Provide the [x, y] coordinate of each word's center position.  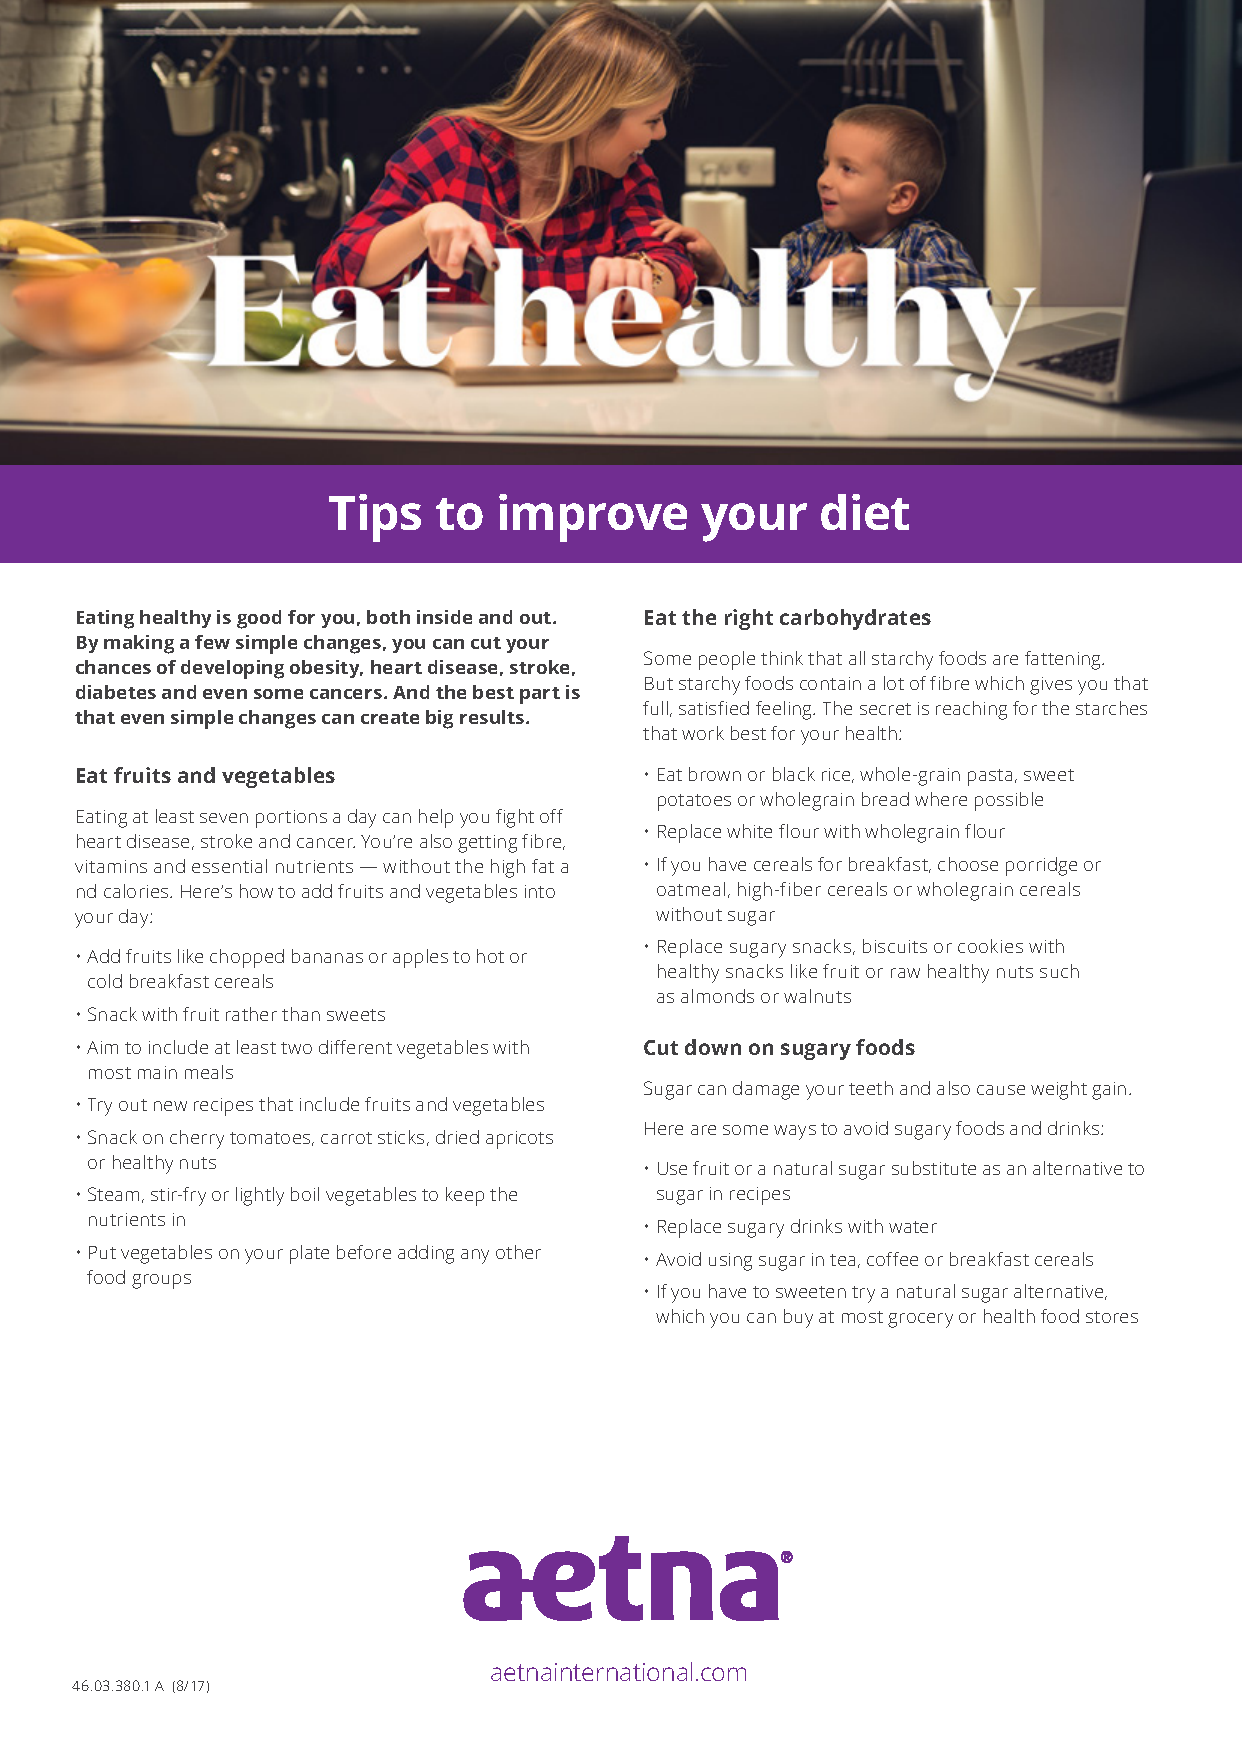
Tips [375, 518]
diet [865, 512]
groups [161, 1281]
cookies [990, 946]
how [256, 891]
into [540, 891]
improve [593, 518]
